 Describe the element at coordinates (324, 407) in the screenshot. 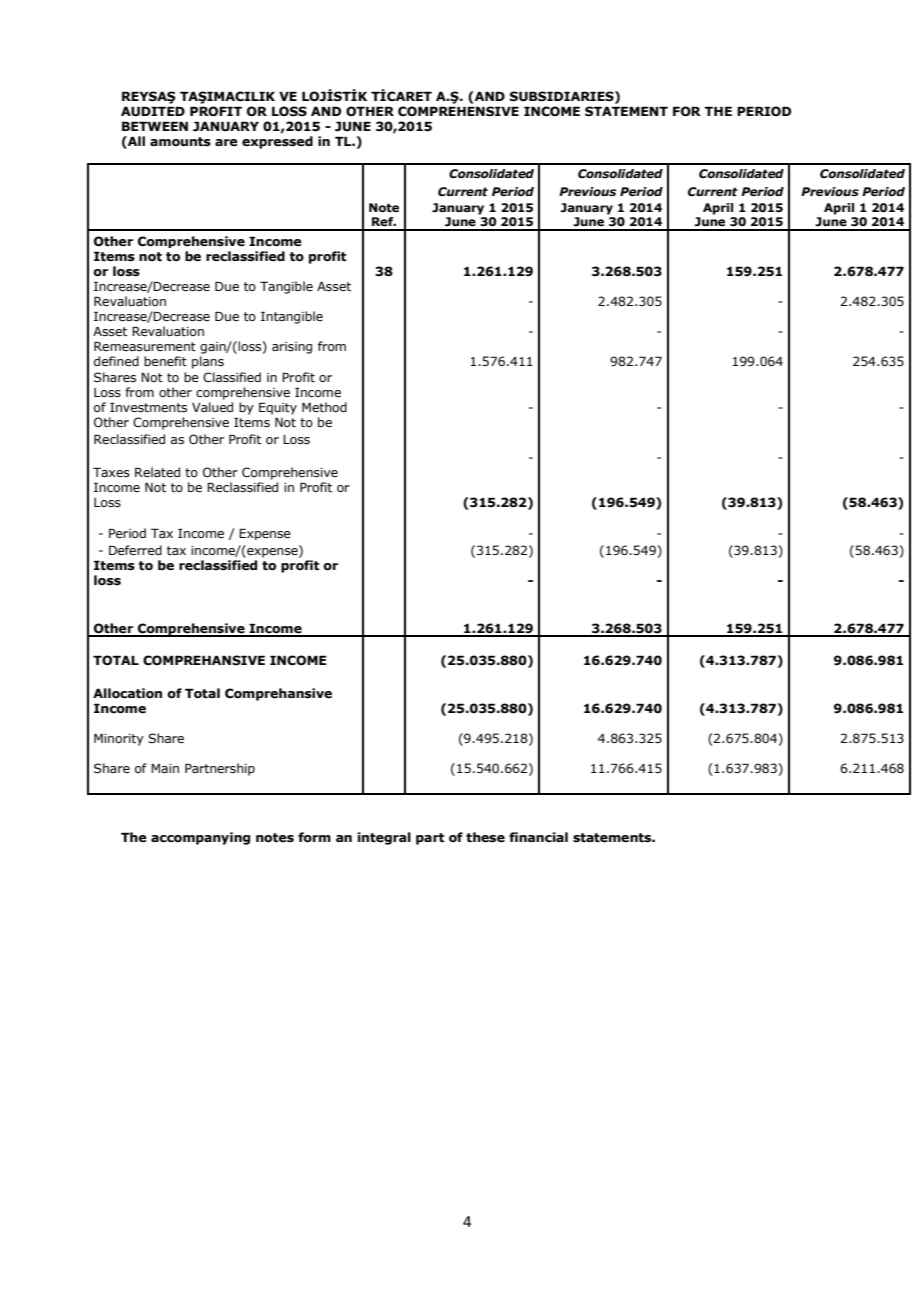

I see `Method` at that location.
